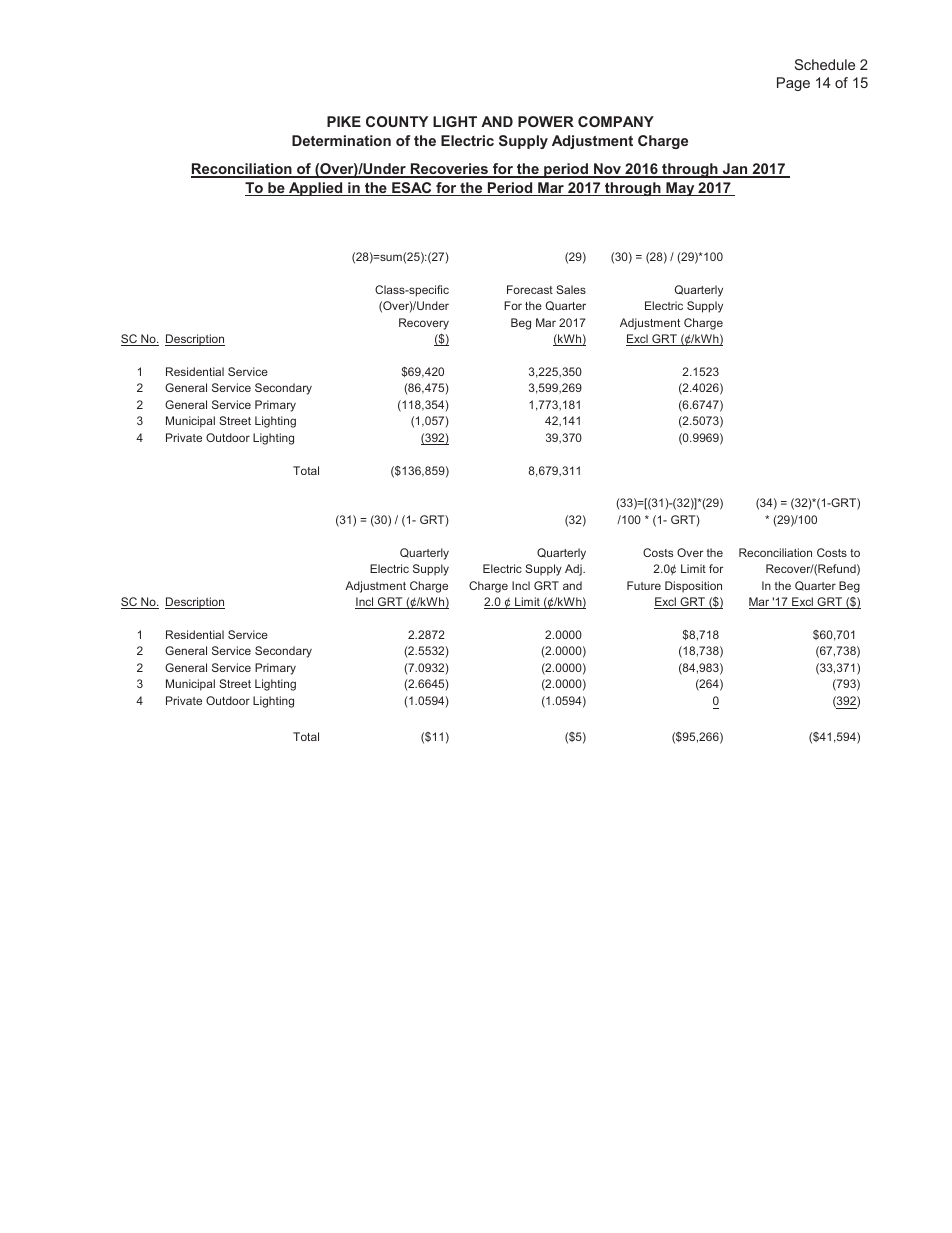  What do you see at coordinates (397, 121) in the document?
I see `COUNTY` at bounding box center [397, 121].
